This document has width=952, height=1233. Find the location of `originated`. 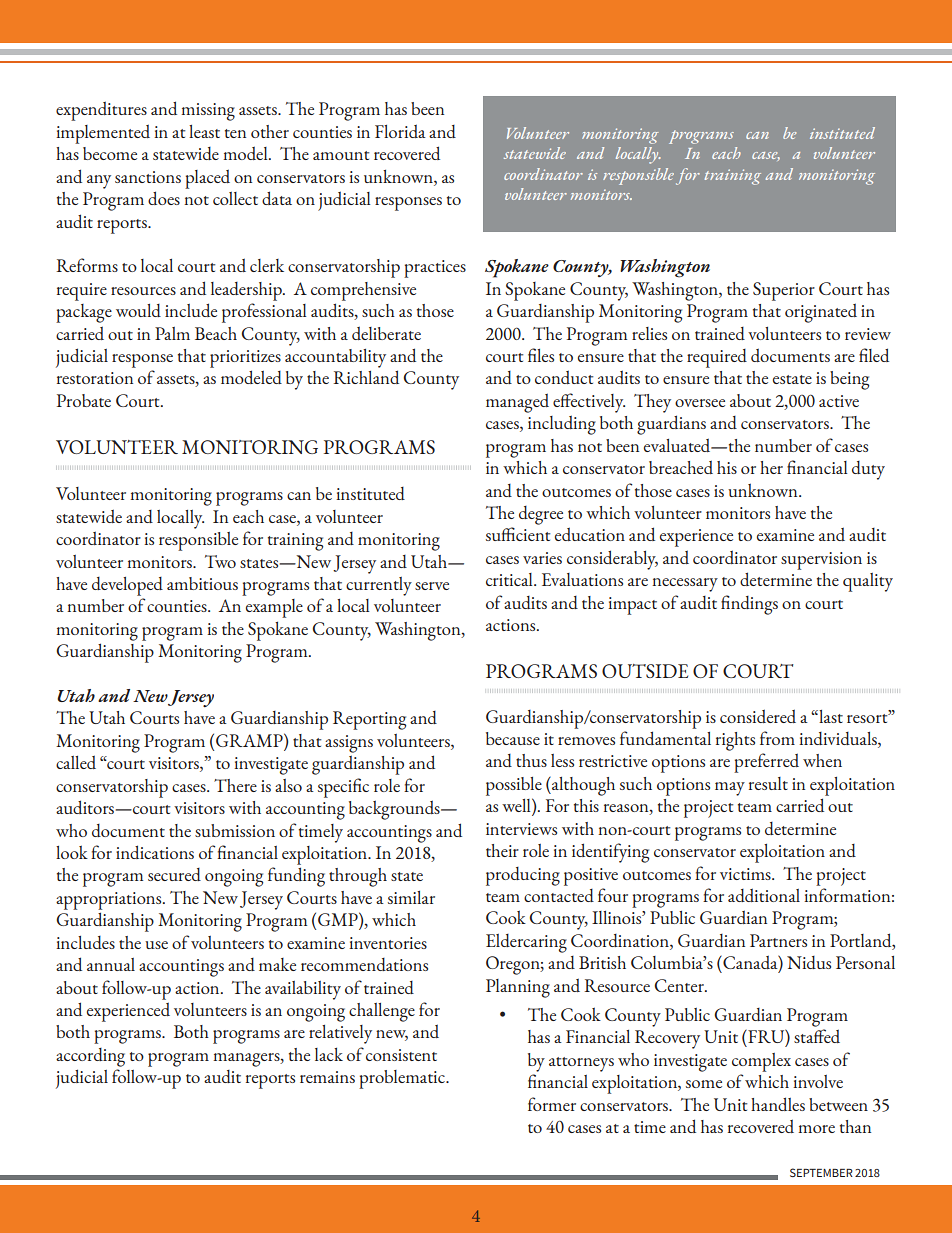

originated is located at coordinates (821, 313).
